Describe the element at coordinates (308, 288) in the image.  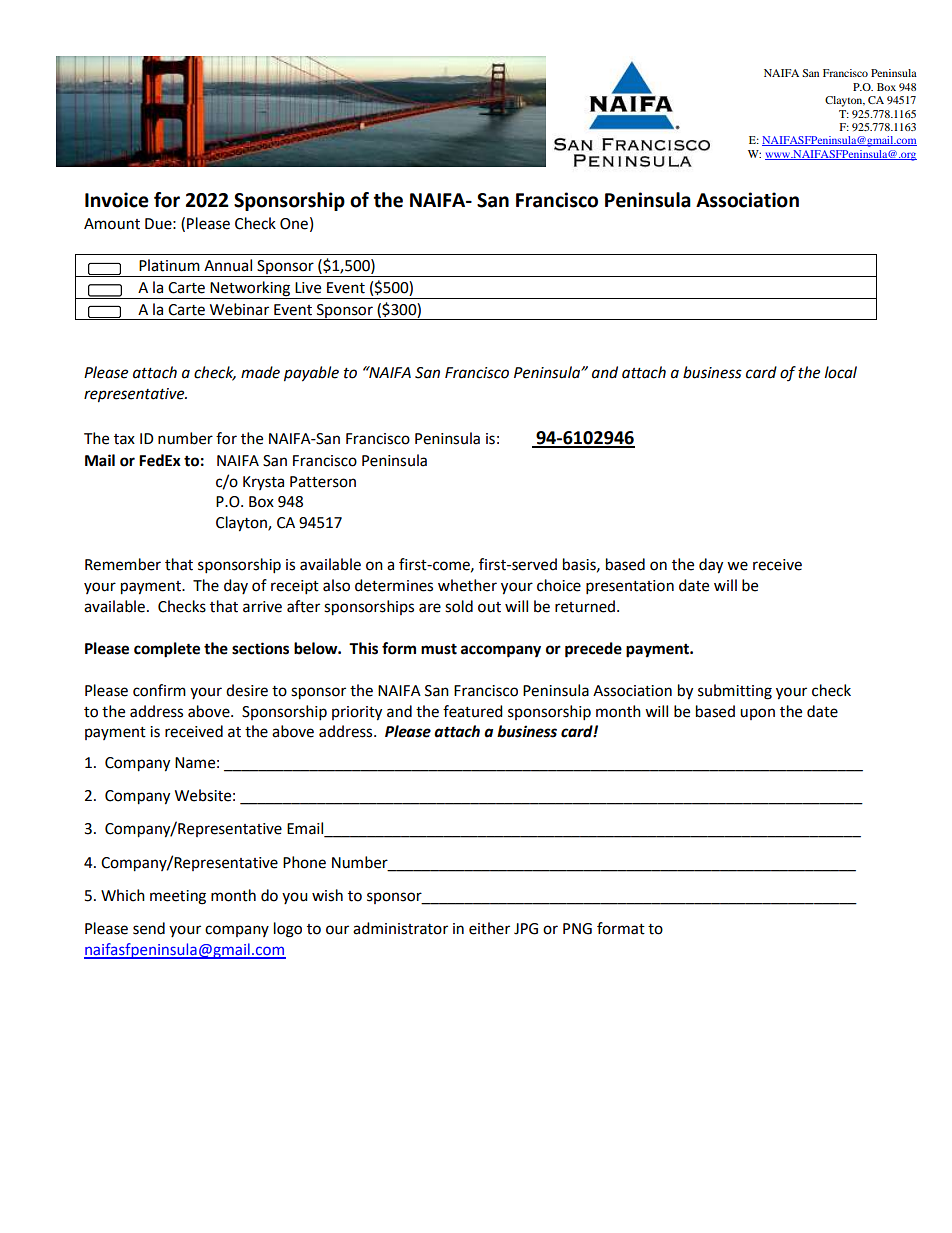
I see `Live` at that location.
